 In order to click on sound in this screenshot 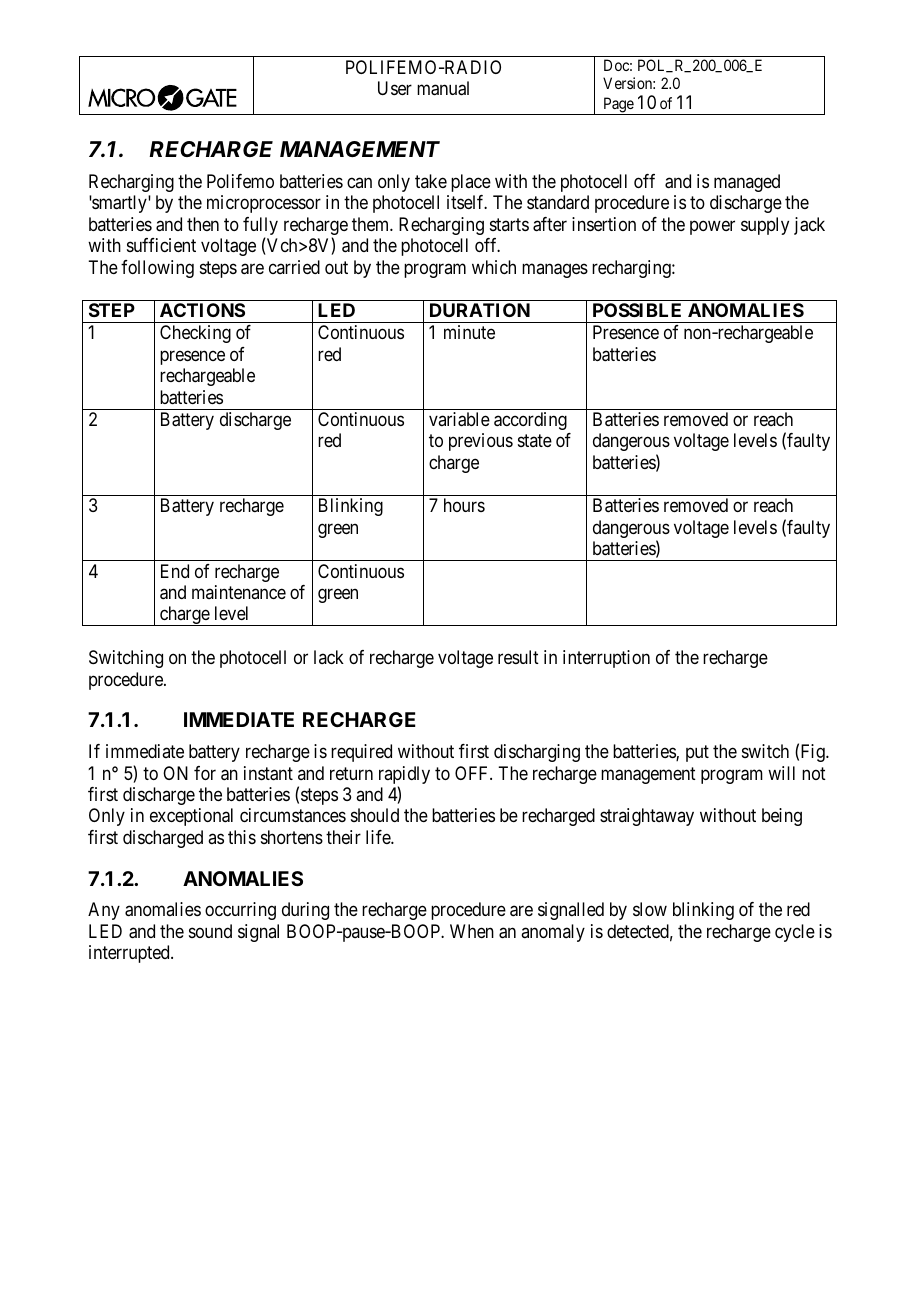, I will do `click(210, 931)`.
